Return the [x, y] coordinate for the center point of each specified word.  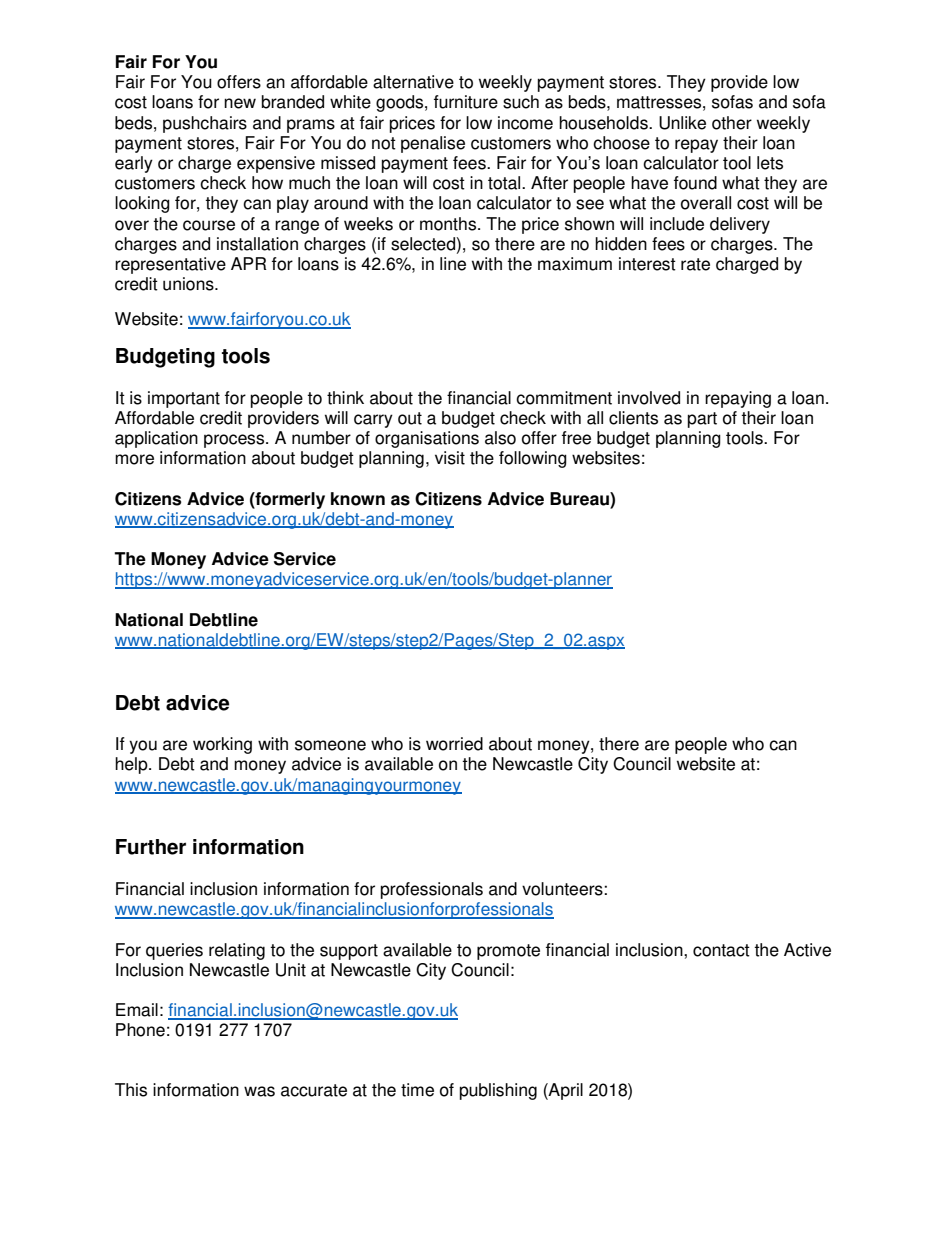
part [702, 420]
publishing [498, 1091]
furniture [466, 102]
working [222, 745]
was [259, 1091]
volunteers [563, 889]
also [500, 438]
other [732, 123]
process [235, 441]
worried [454, 744]
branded [293, 102]
